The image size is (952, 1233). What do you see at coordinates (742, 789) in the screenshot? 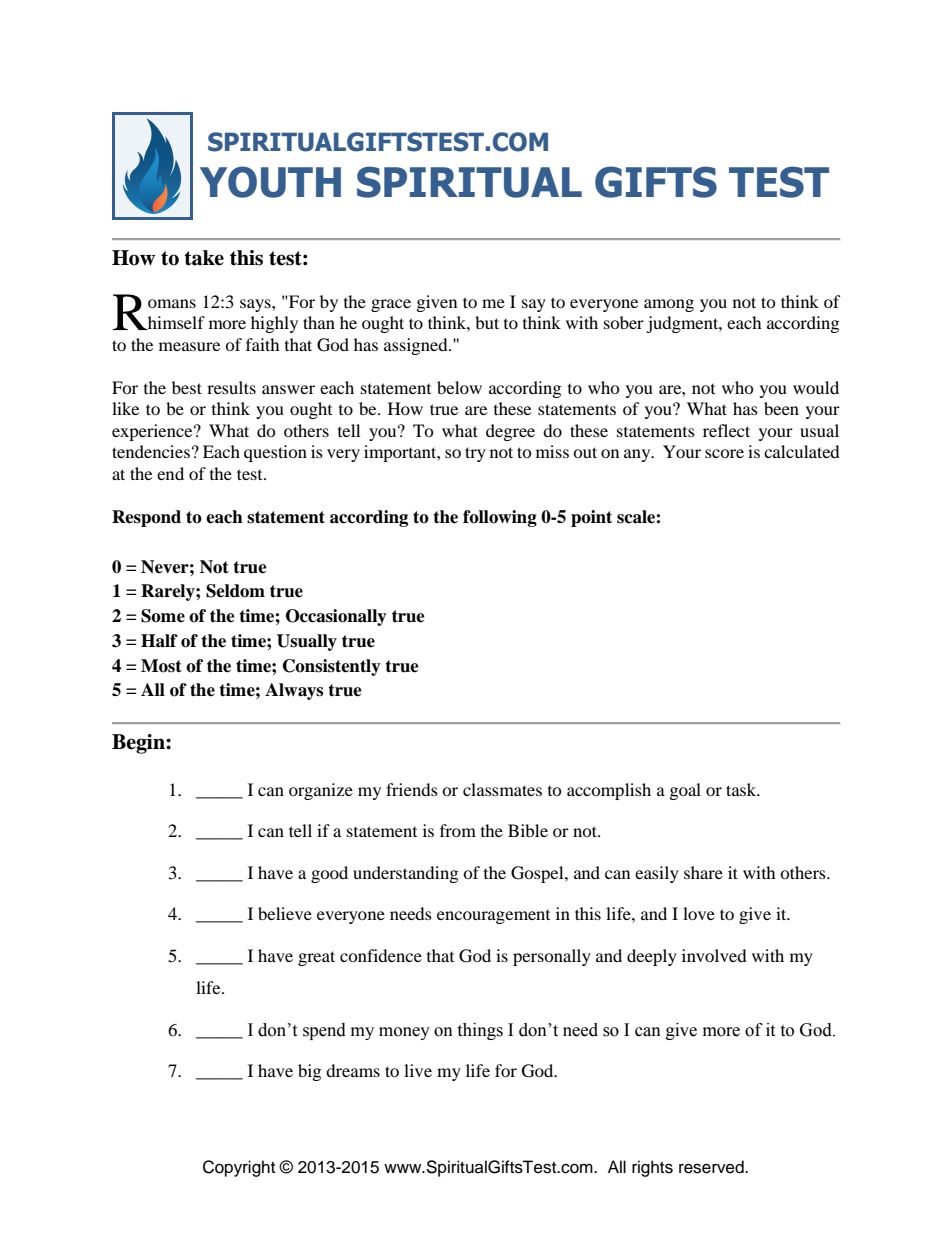
I see `task` at bounding box center [742, 789].
